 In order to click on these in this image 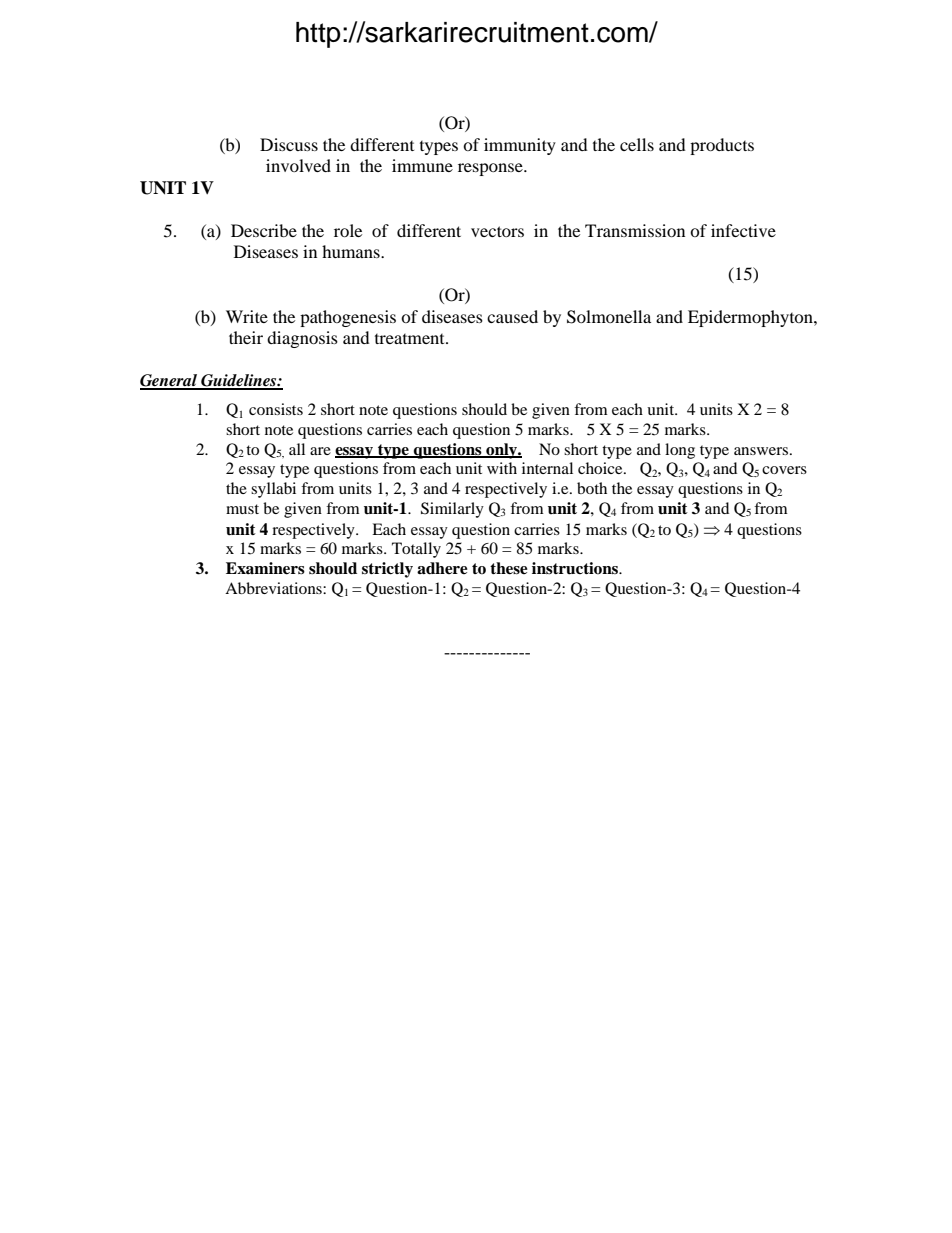, I will do `click(509, 568)`.
